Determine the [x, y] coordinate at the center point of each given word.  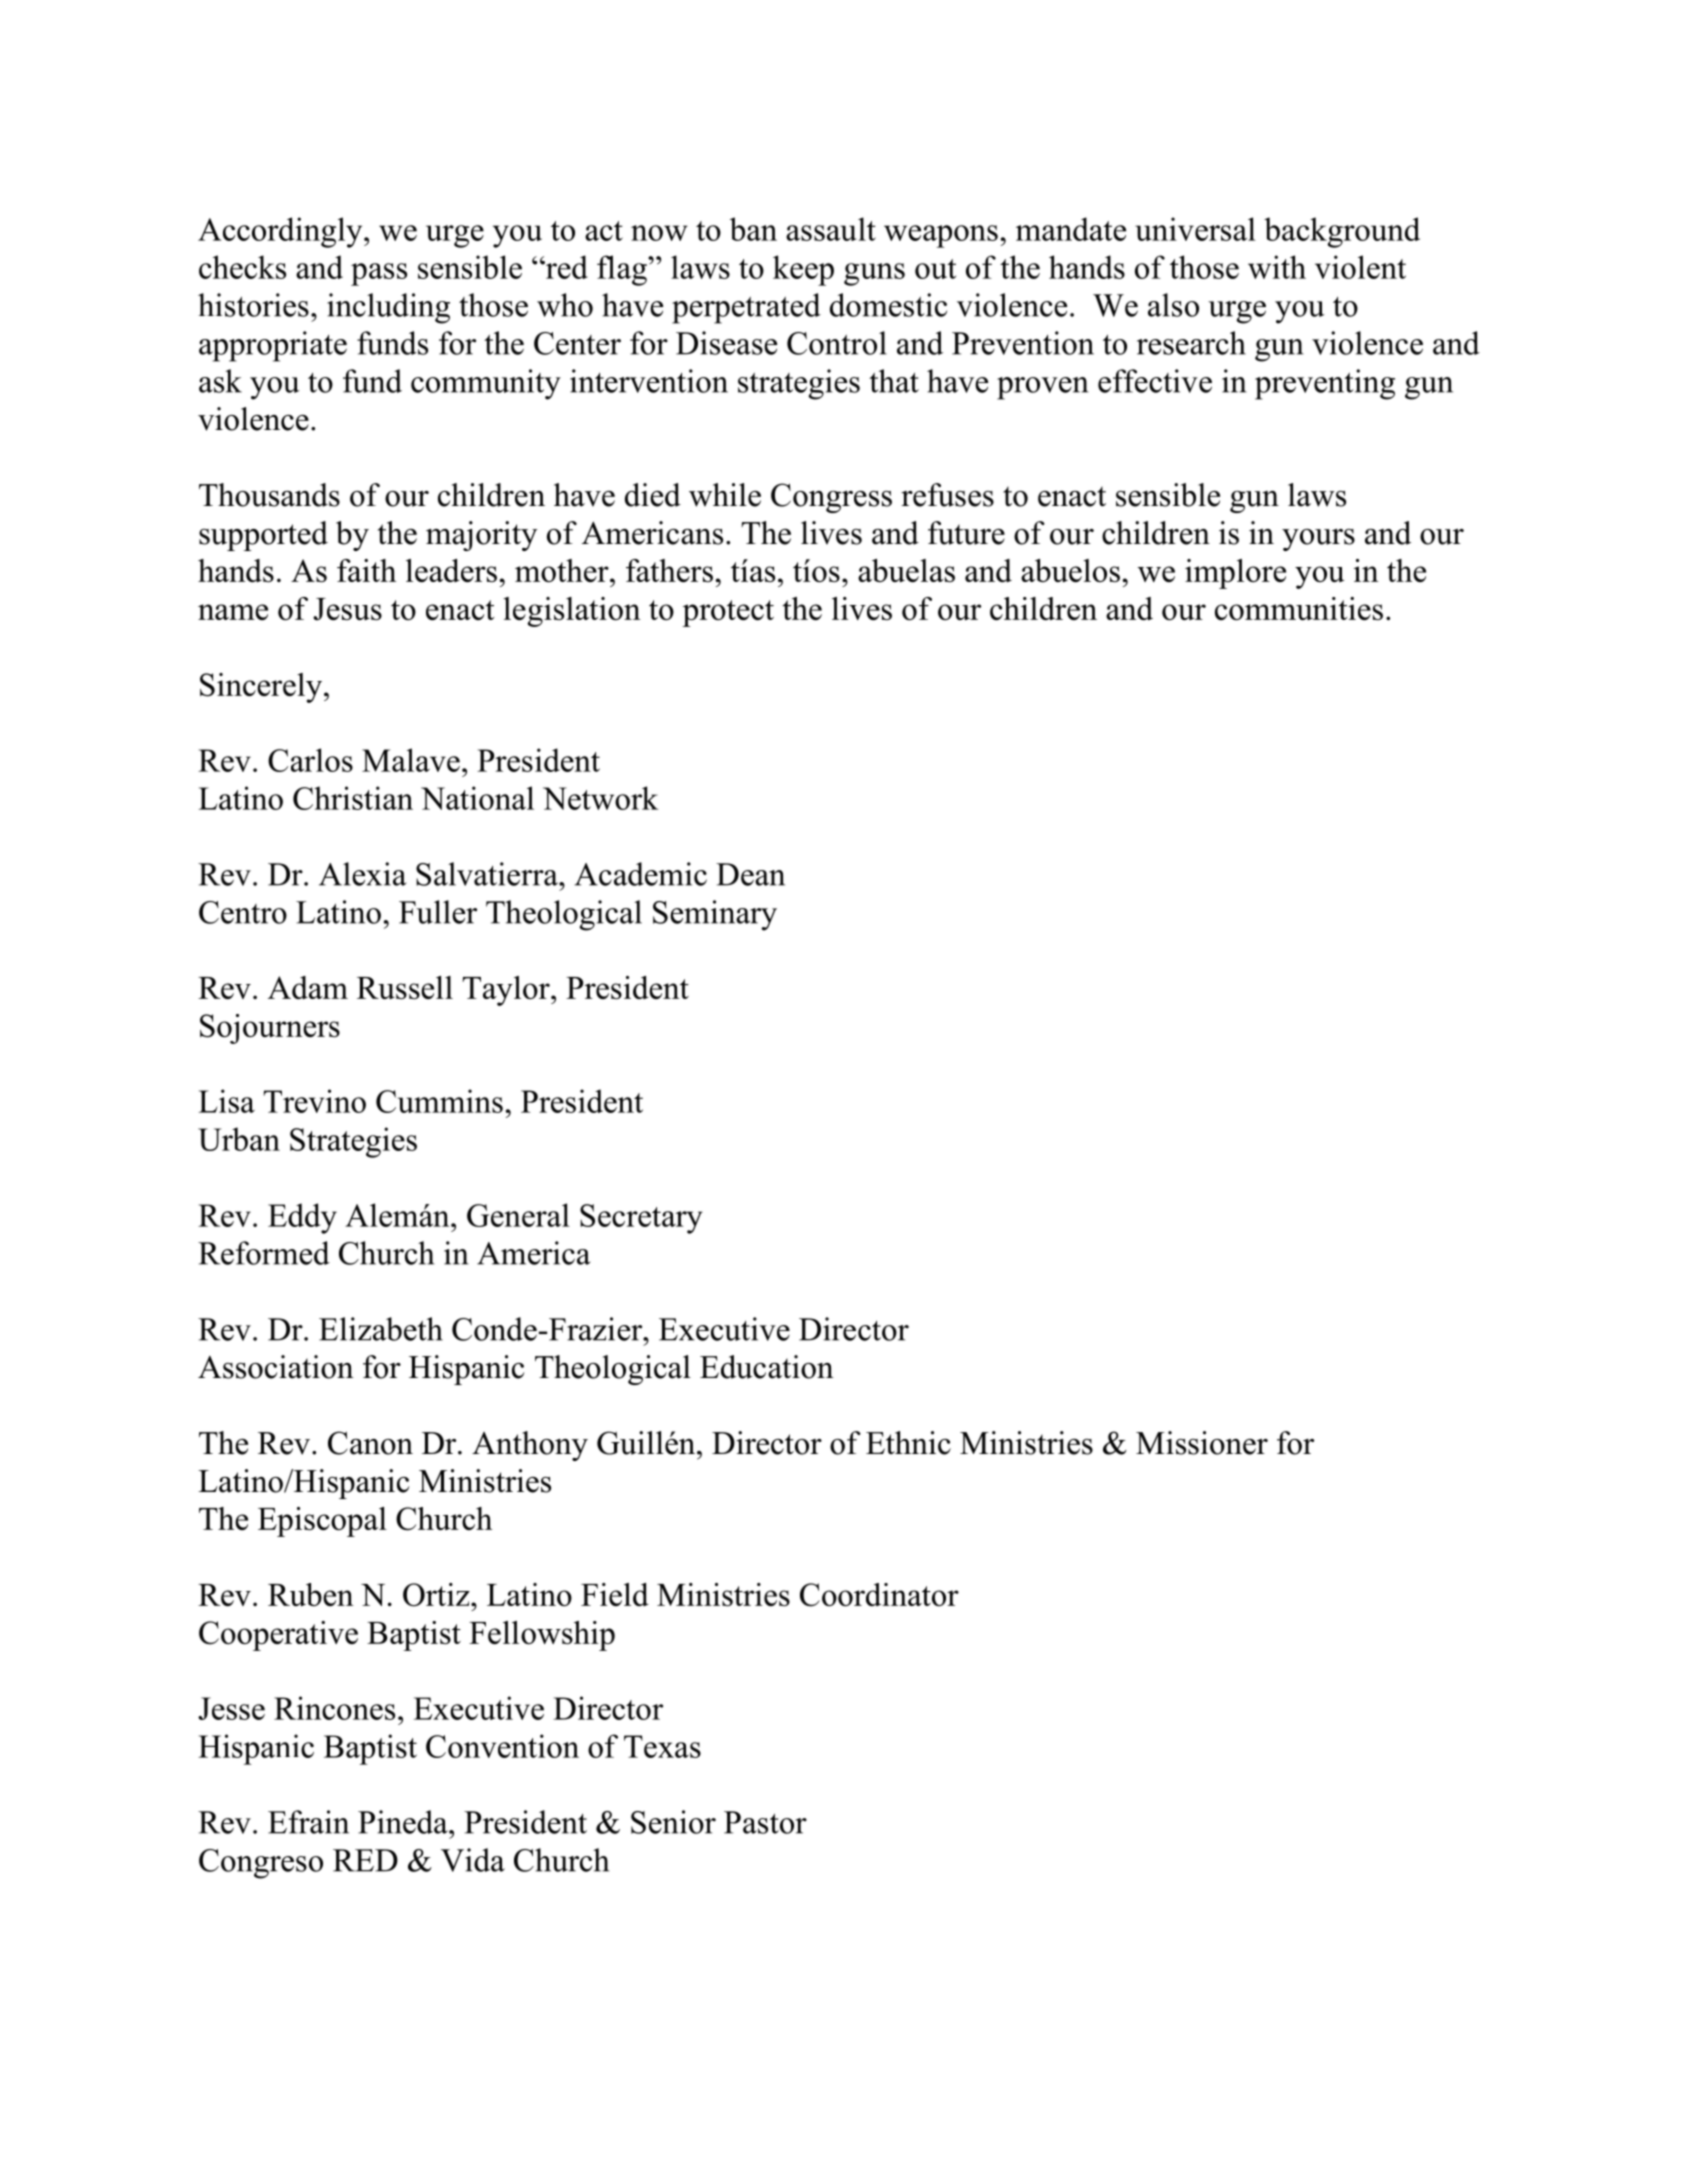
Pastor [765, 1822]
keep [803, 270]
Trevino [315, 1101]
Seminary [715, 915]
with [1277, 267]
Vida [473, 1860]
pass [379, 274]
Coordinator [879, 1595]
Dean [750, 874]
